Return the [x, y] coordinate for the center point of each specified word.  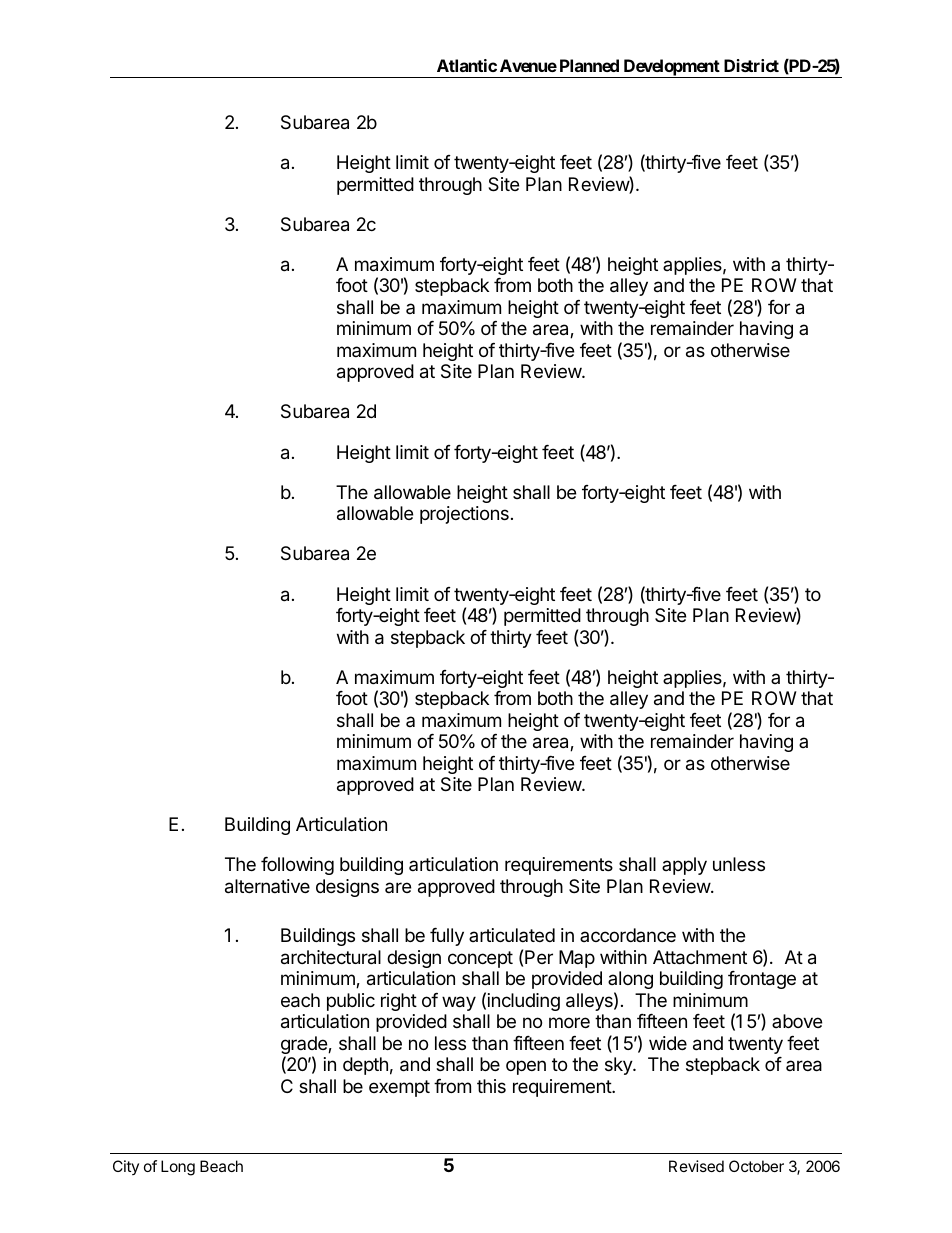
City [126, 1167]
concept [480, 959]
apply [684, 866]
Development [671, 68]
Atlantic [467, 65]
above [797, 1021]
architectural [331, 957]
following [297, 866]
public [351, 1002]
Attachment [700, 957]
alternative [267, 886]
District [751, 65]
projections [464, 515]
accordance [628, 935]
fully [447, 937]
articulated [512, 935]
